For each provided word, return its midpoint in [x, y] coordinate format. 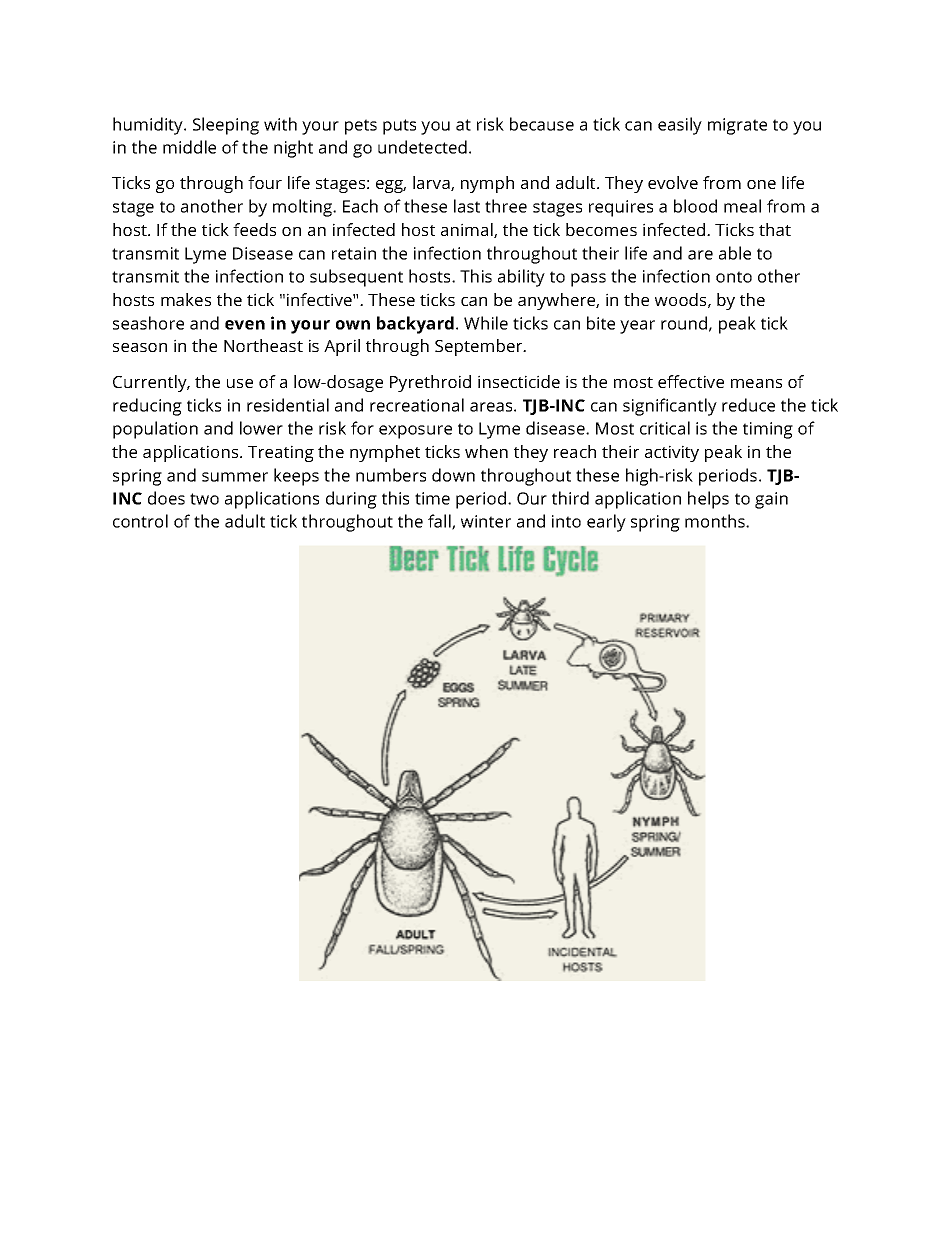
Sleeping [226, 126]
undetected [422, 147]
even [245, 325]
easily [680, 126]
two [204, 499]
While [486, 323]
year [637, 327]
